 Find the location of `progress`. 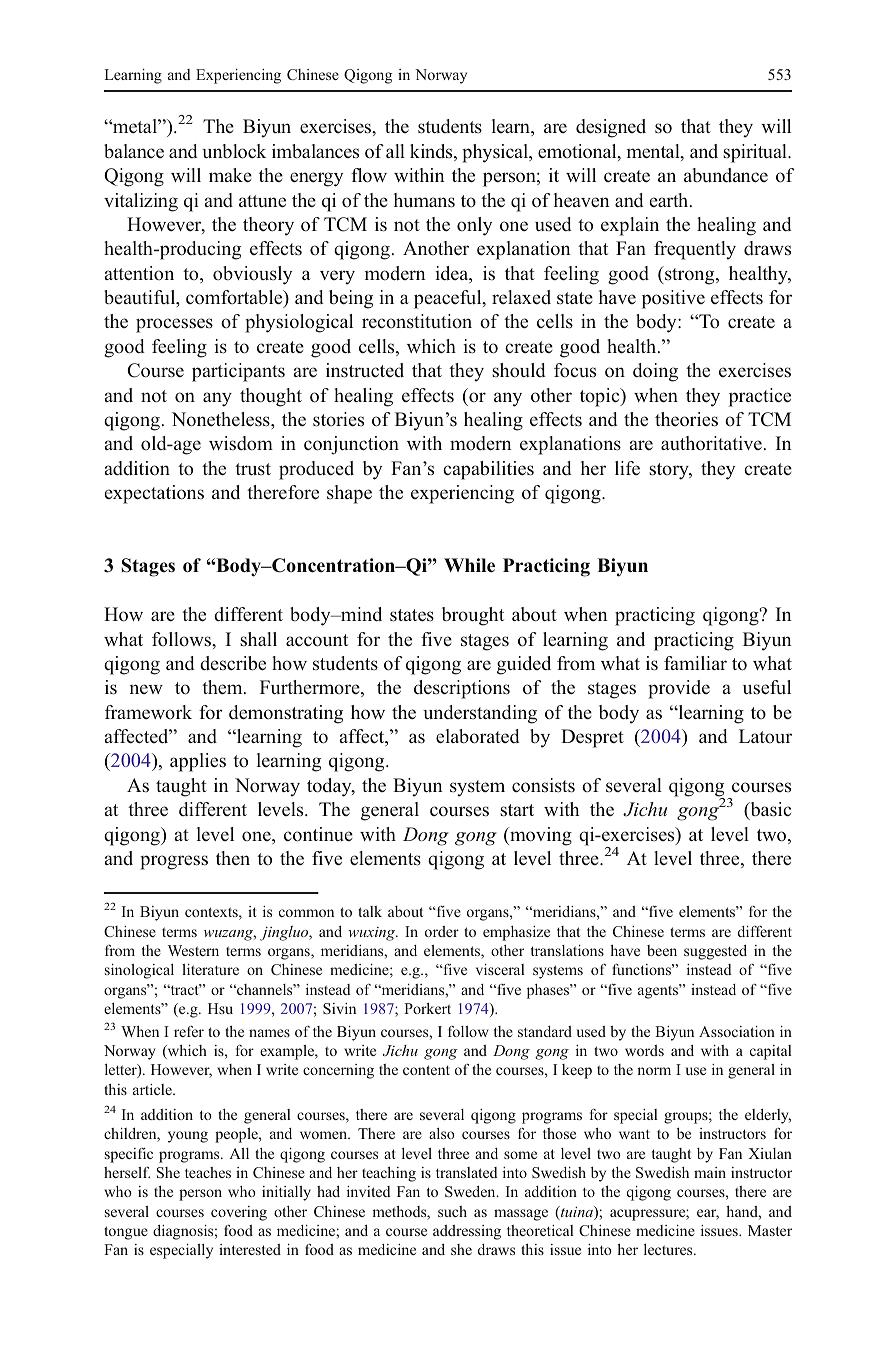

progress is located at coordinates (174, 862).
